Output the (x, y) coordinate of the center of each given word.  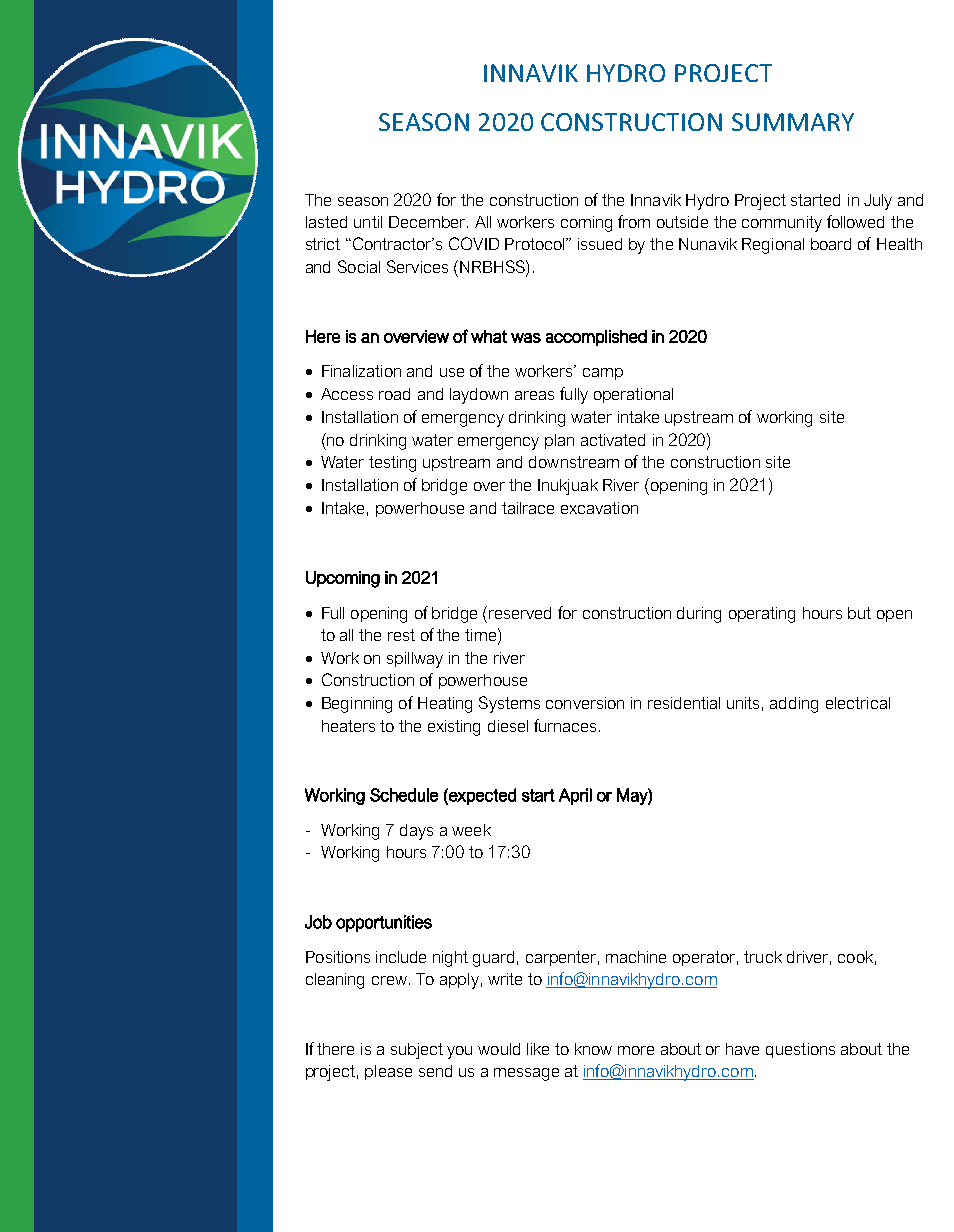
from (634, 221)
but (859, 613)
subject (417, 1051)
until (368, 222)
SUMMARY (793, 122)
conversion (585, 703)
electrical (858, 703)
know (593, 1049)
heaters (348, 726)
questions (800, 1050)
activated (613, 440)
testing (392, 464)
